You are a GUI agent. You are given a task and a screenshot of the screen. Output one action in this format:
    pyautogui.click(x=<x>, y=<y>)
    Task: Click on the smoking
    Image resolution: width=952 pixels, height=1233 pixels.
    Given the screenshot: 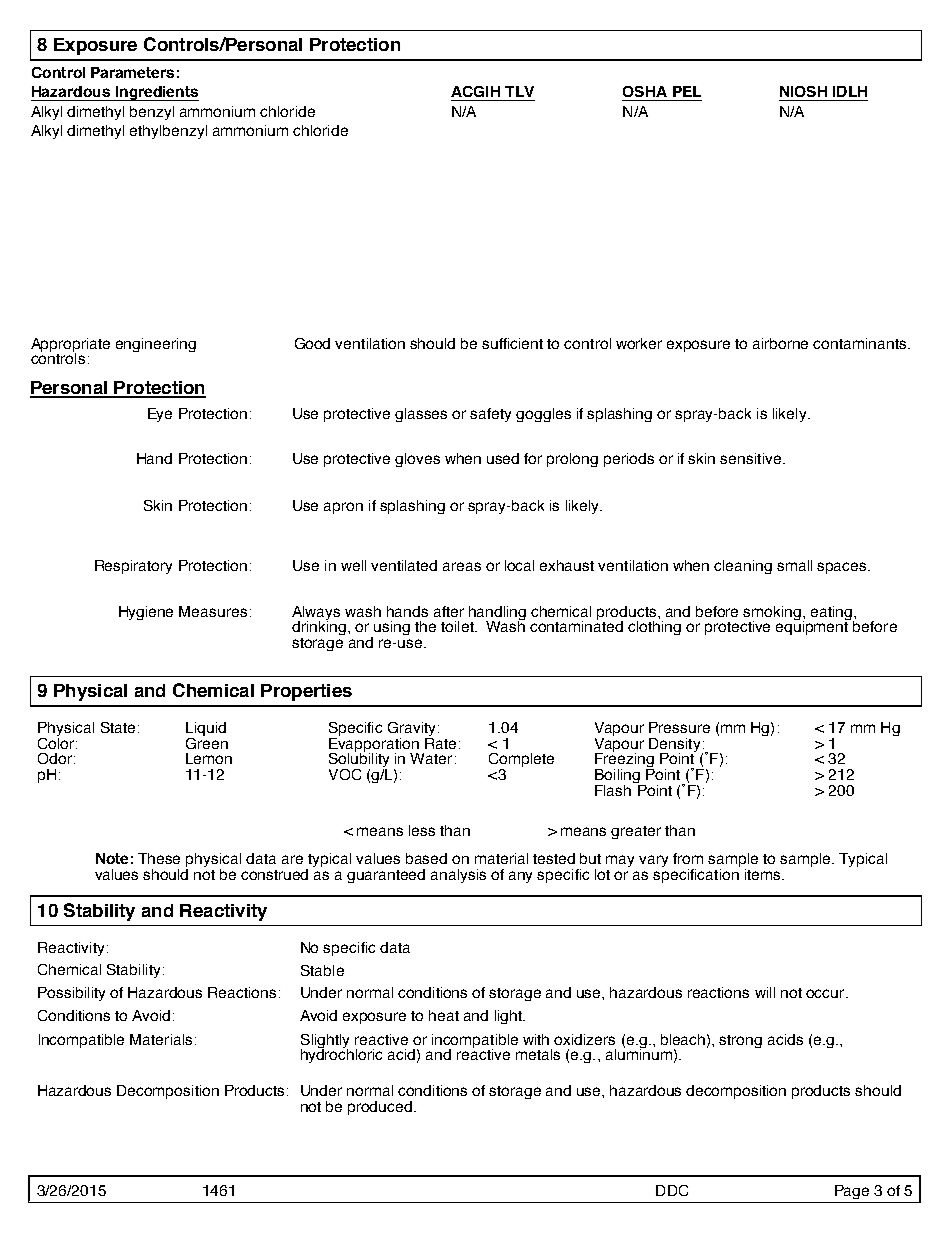 What is the action you would take?
    pyautogui.click(x=773, y=614)
